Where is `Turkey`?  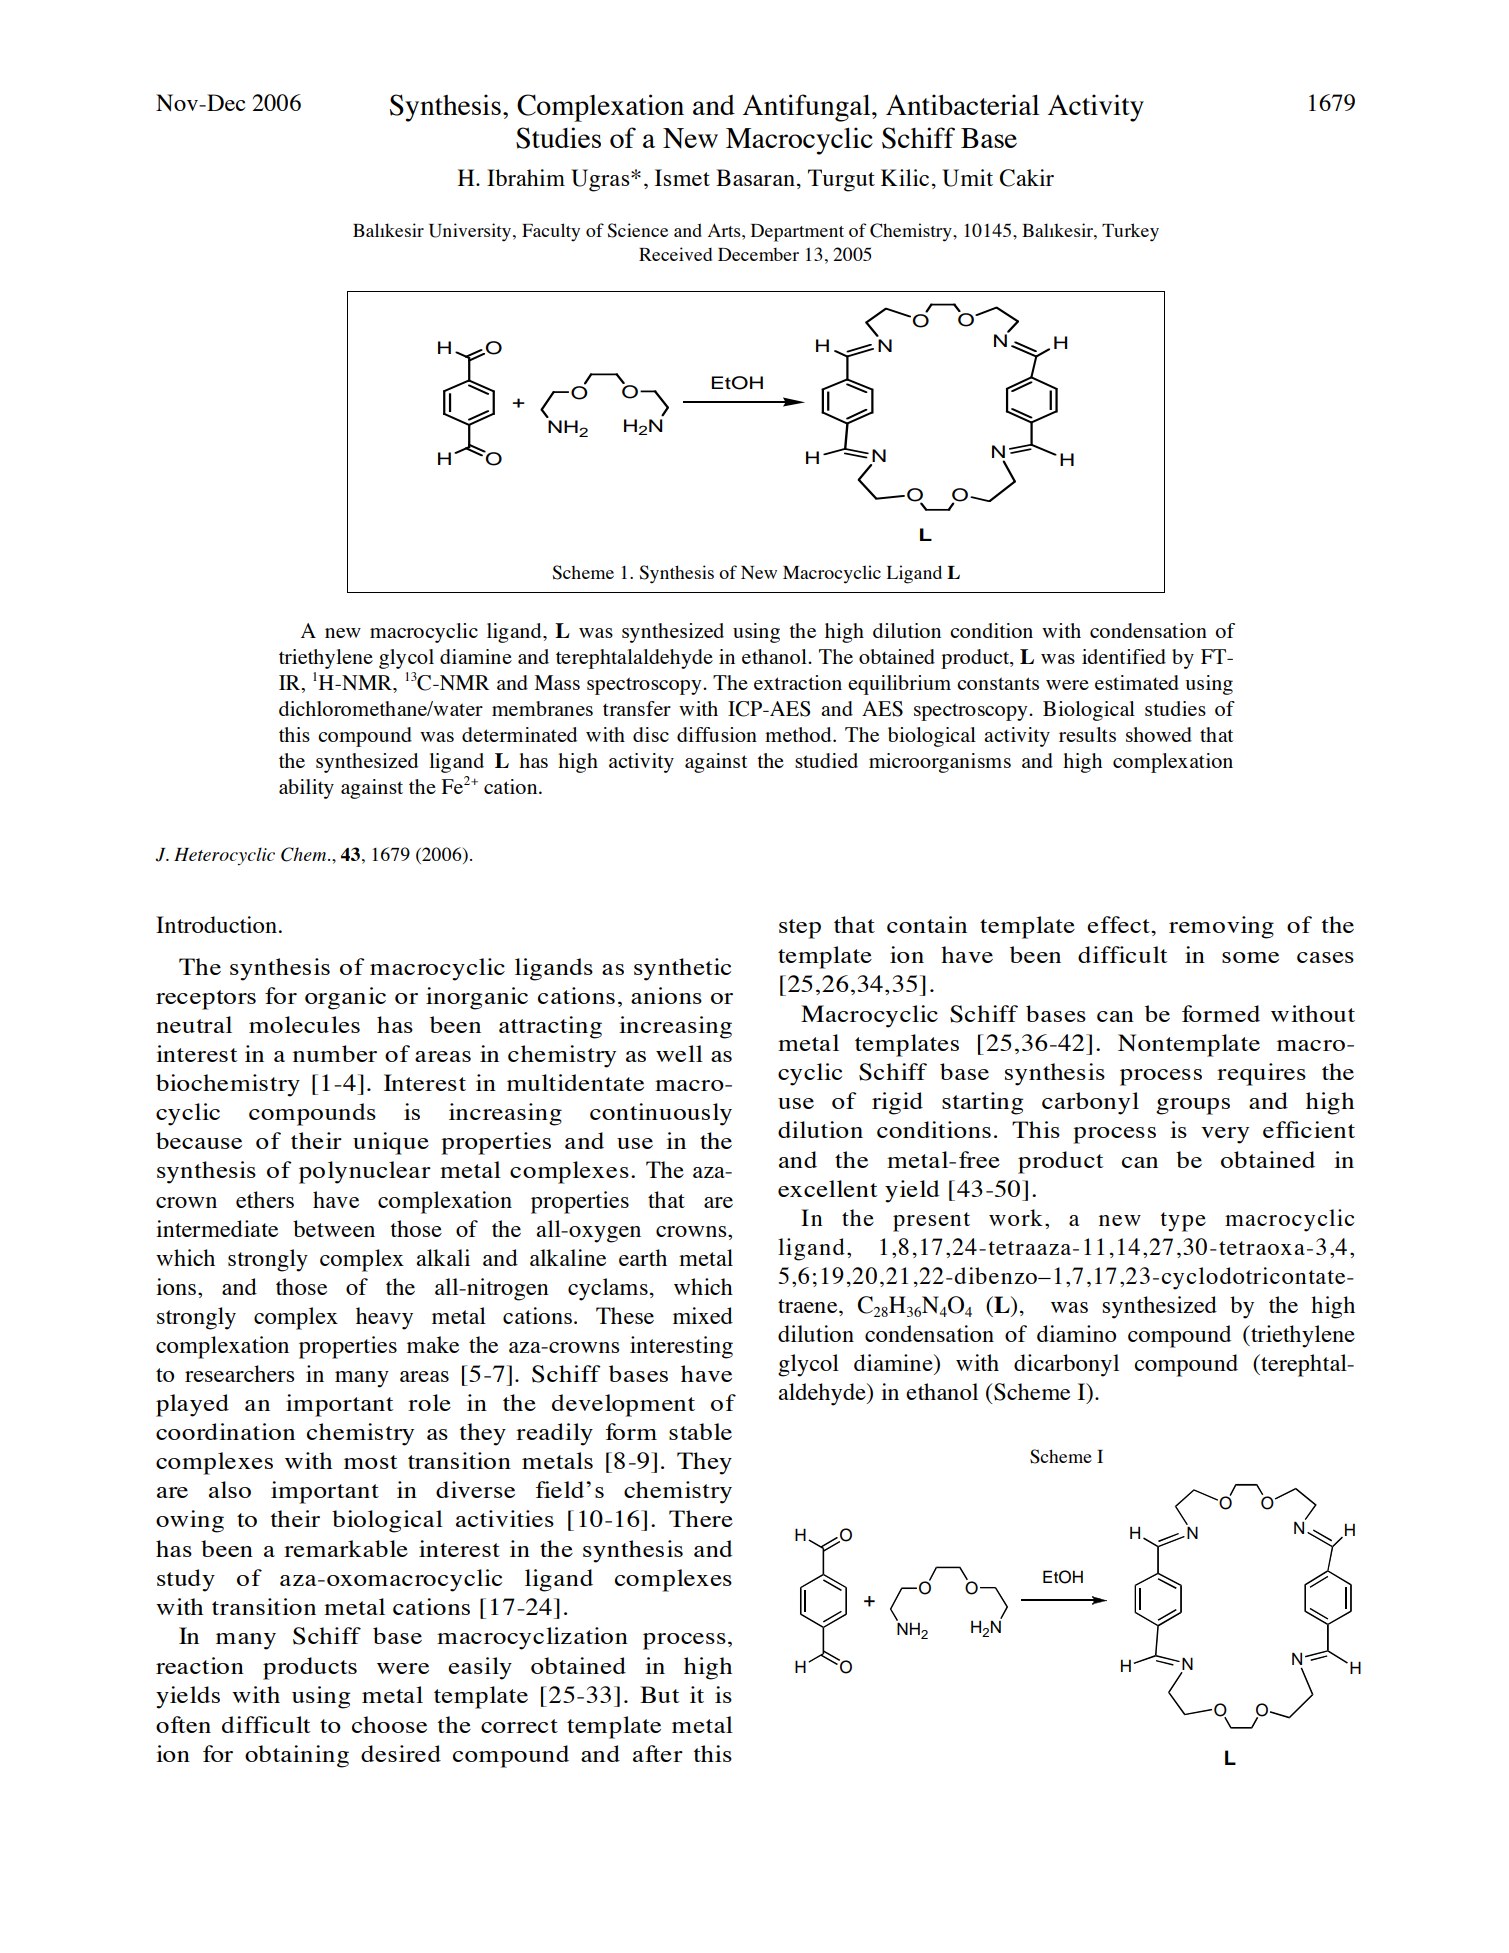 Turkey is located at coordinates (1130, 232).
